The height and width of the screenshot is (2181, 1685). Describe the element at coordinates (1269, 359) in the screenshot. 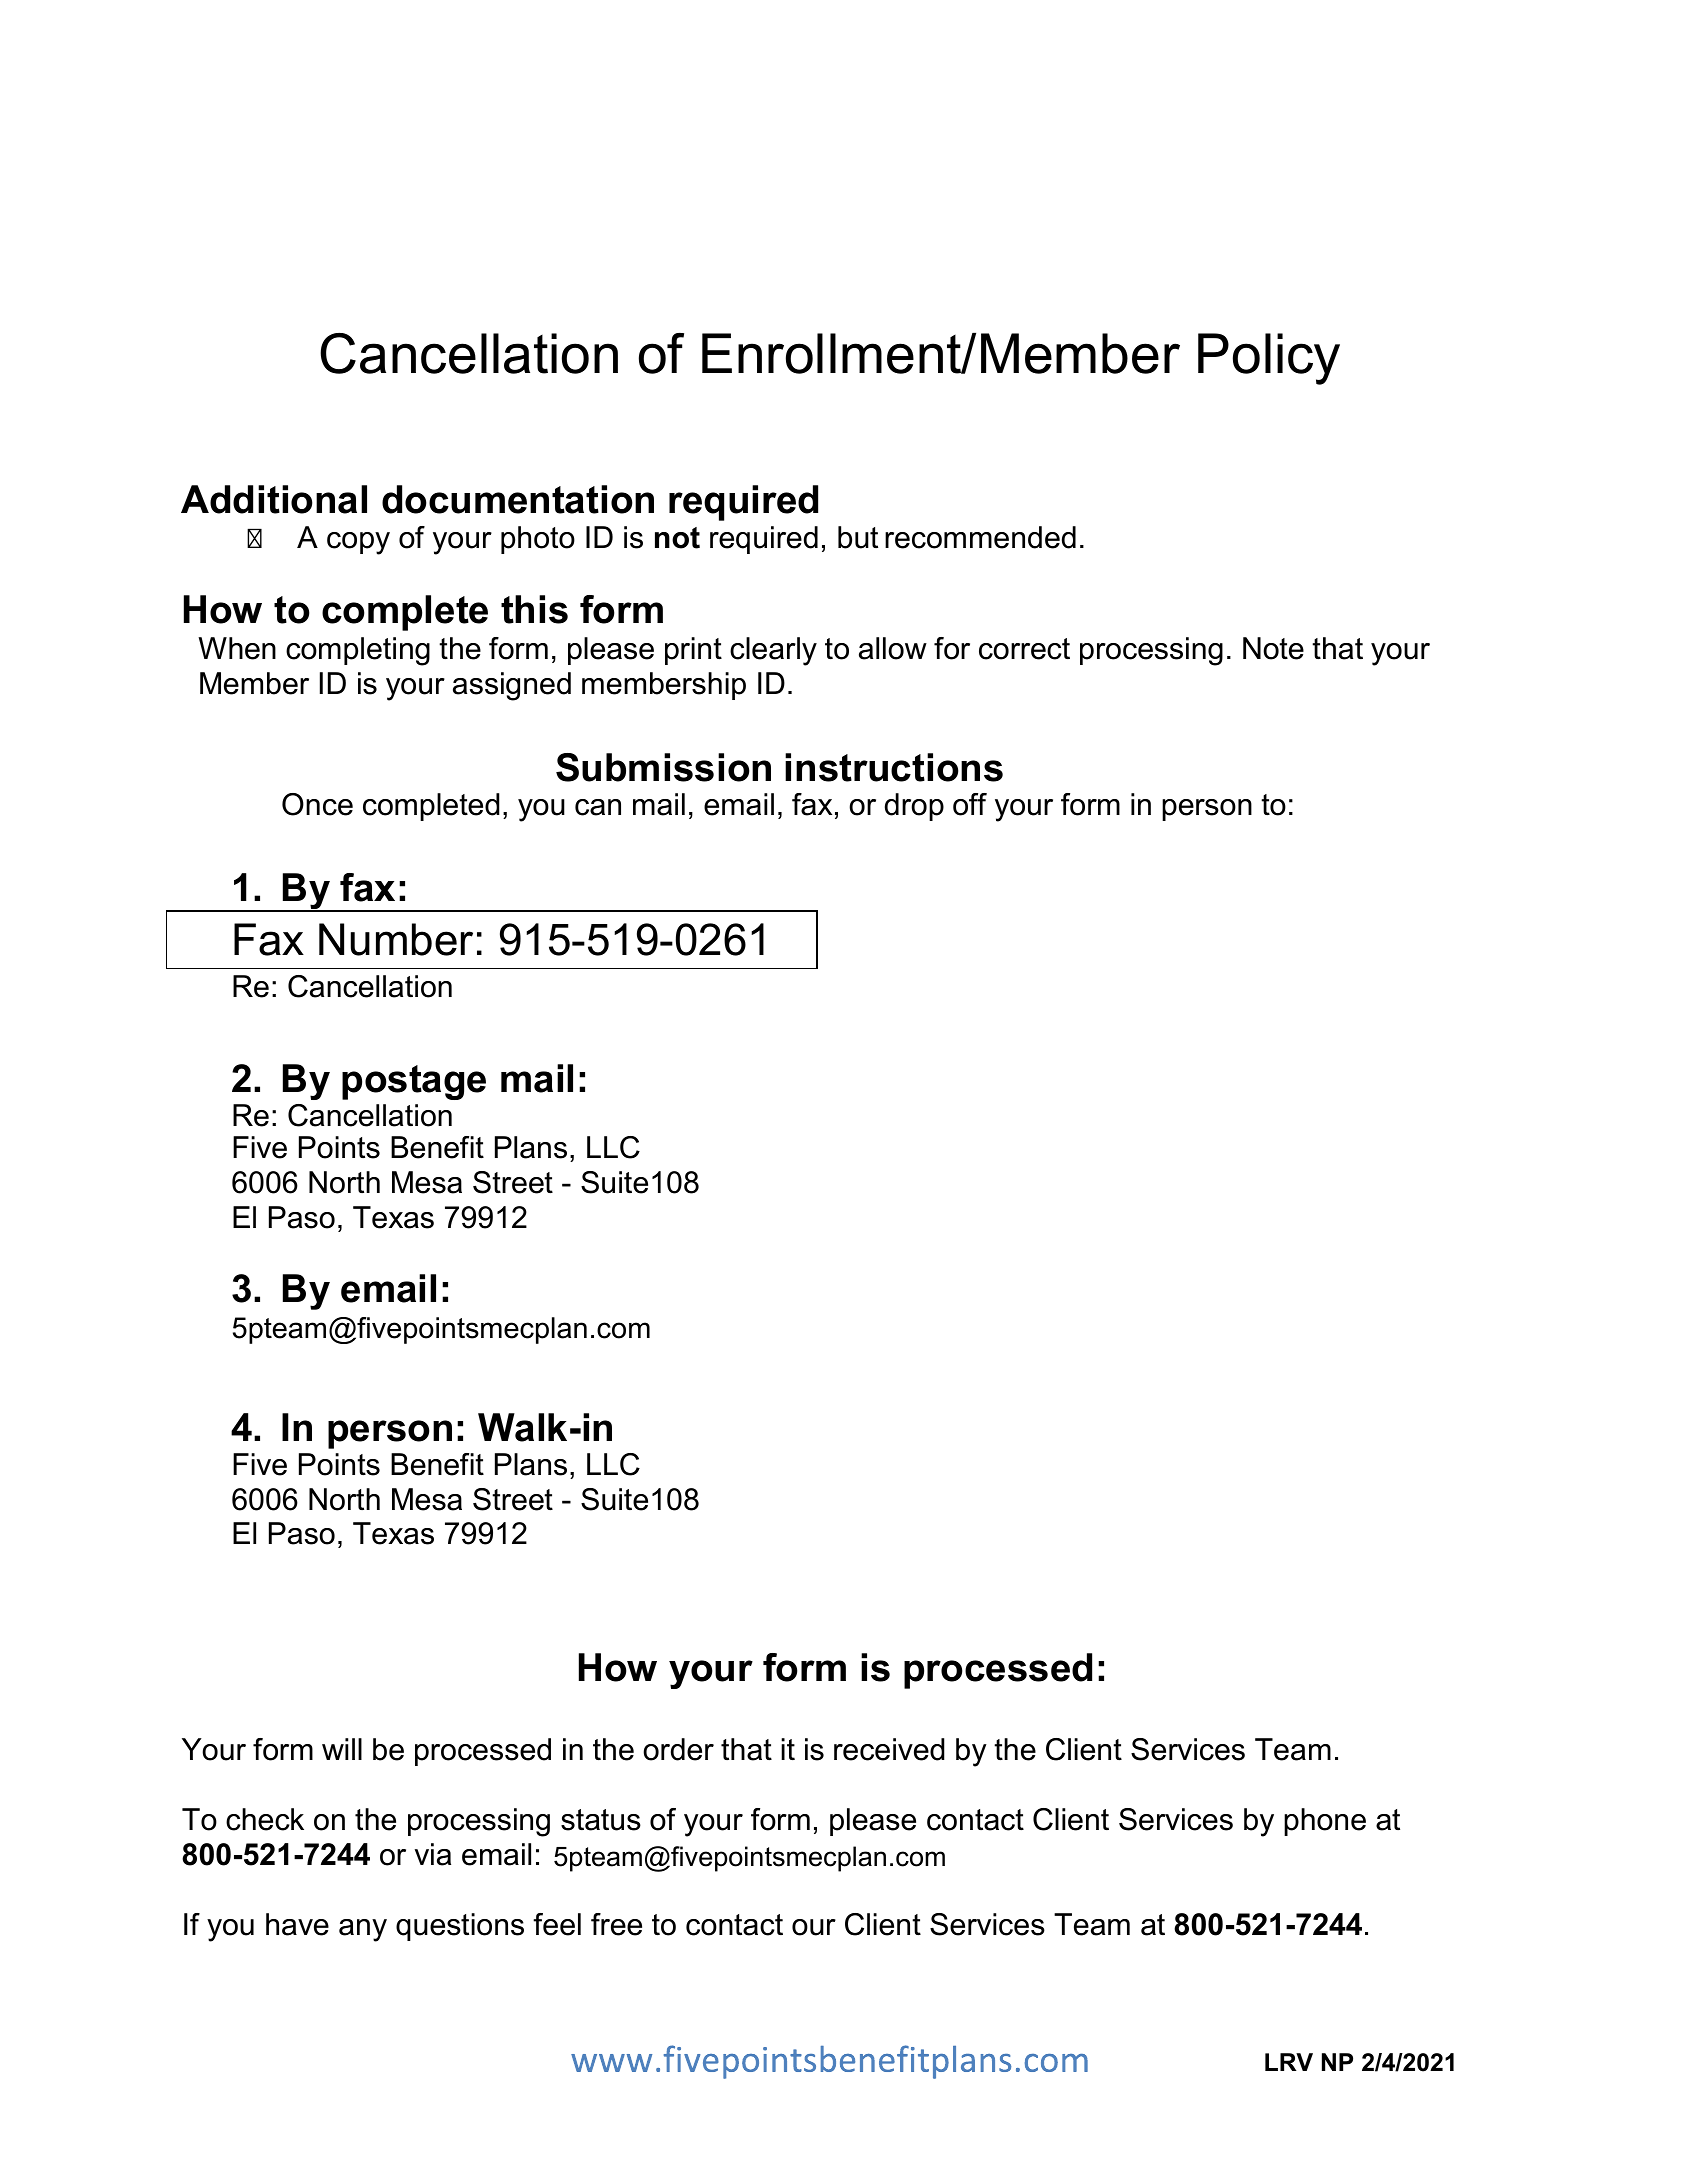

I see `Policy` at that location.
